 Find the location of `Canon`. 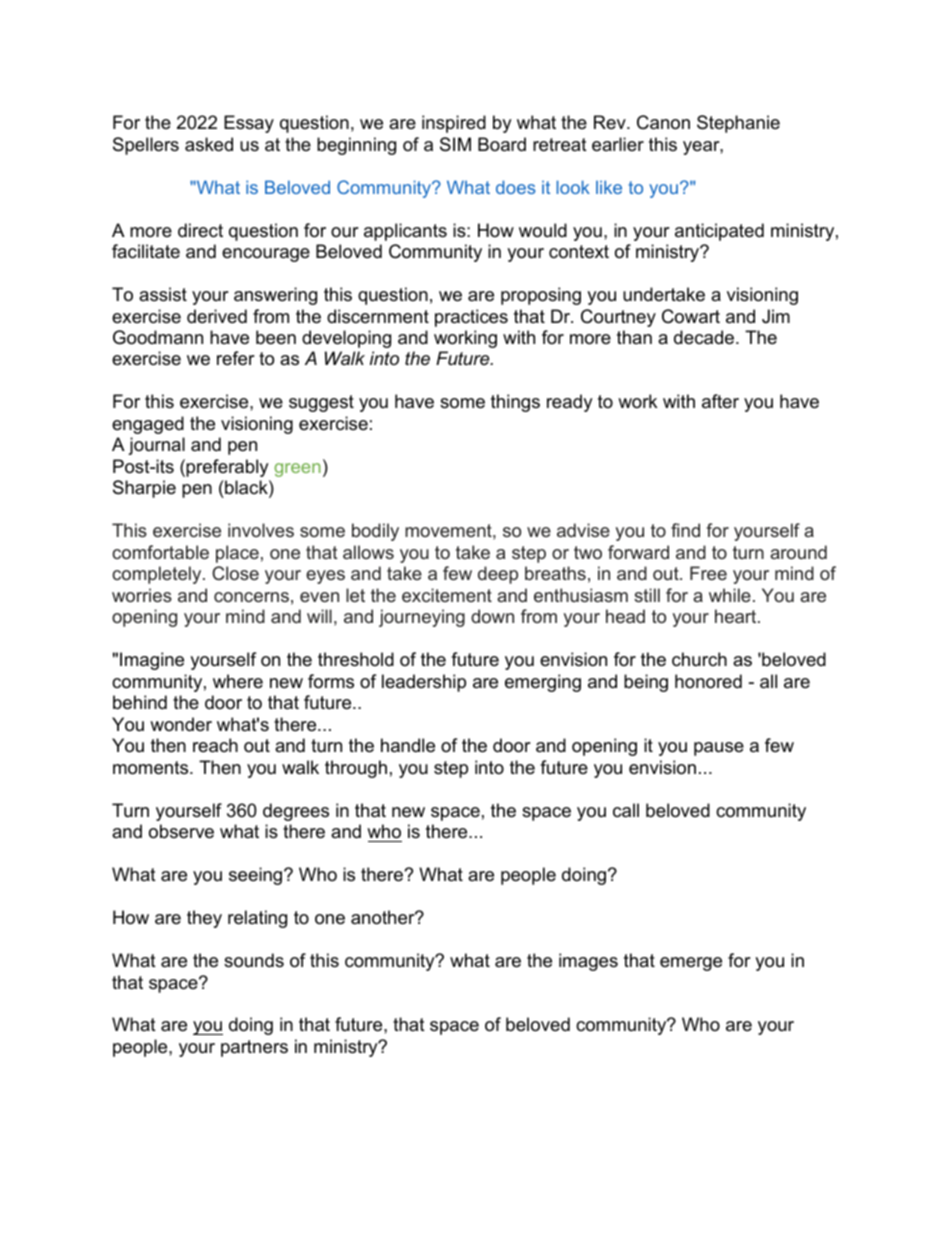

Canon is located at coordinates (663, 122).
